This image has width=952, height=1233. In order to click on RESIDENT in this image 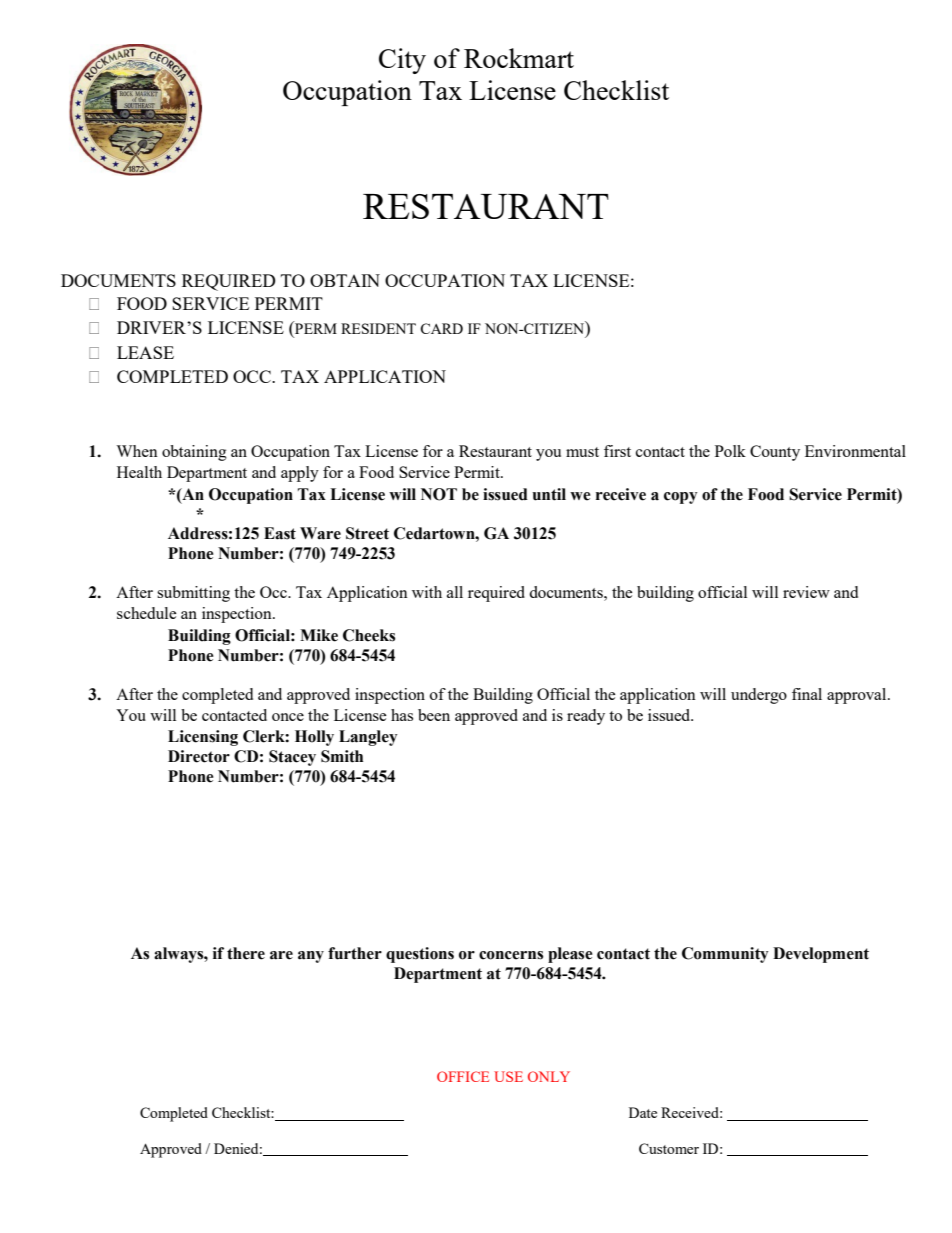, I will do `click(378, 328)`.
